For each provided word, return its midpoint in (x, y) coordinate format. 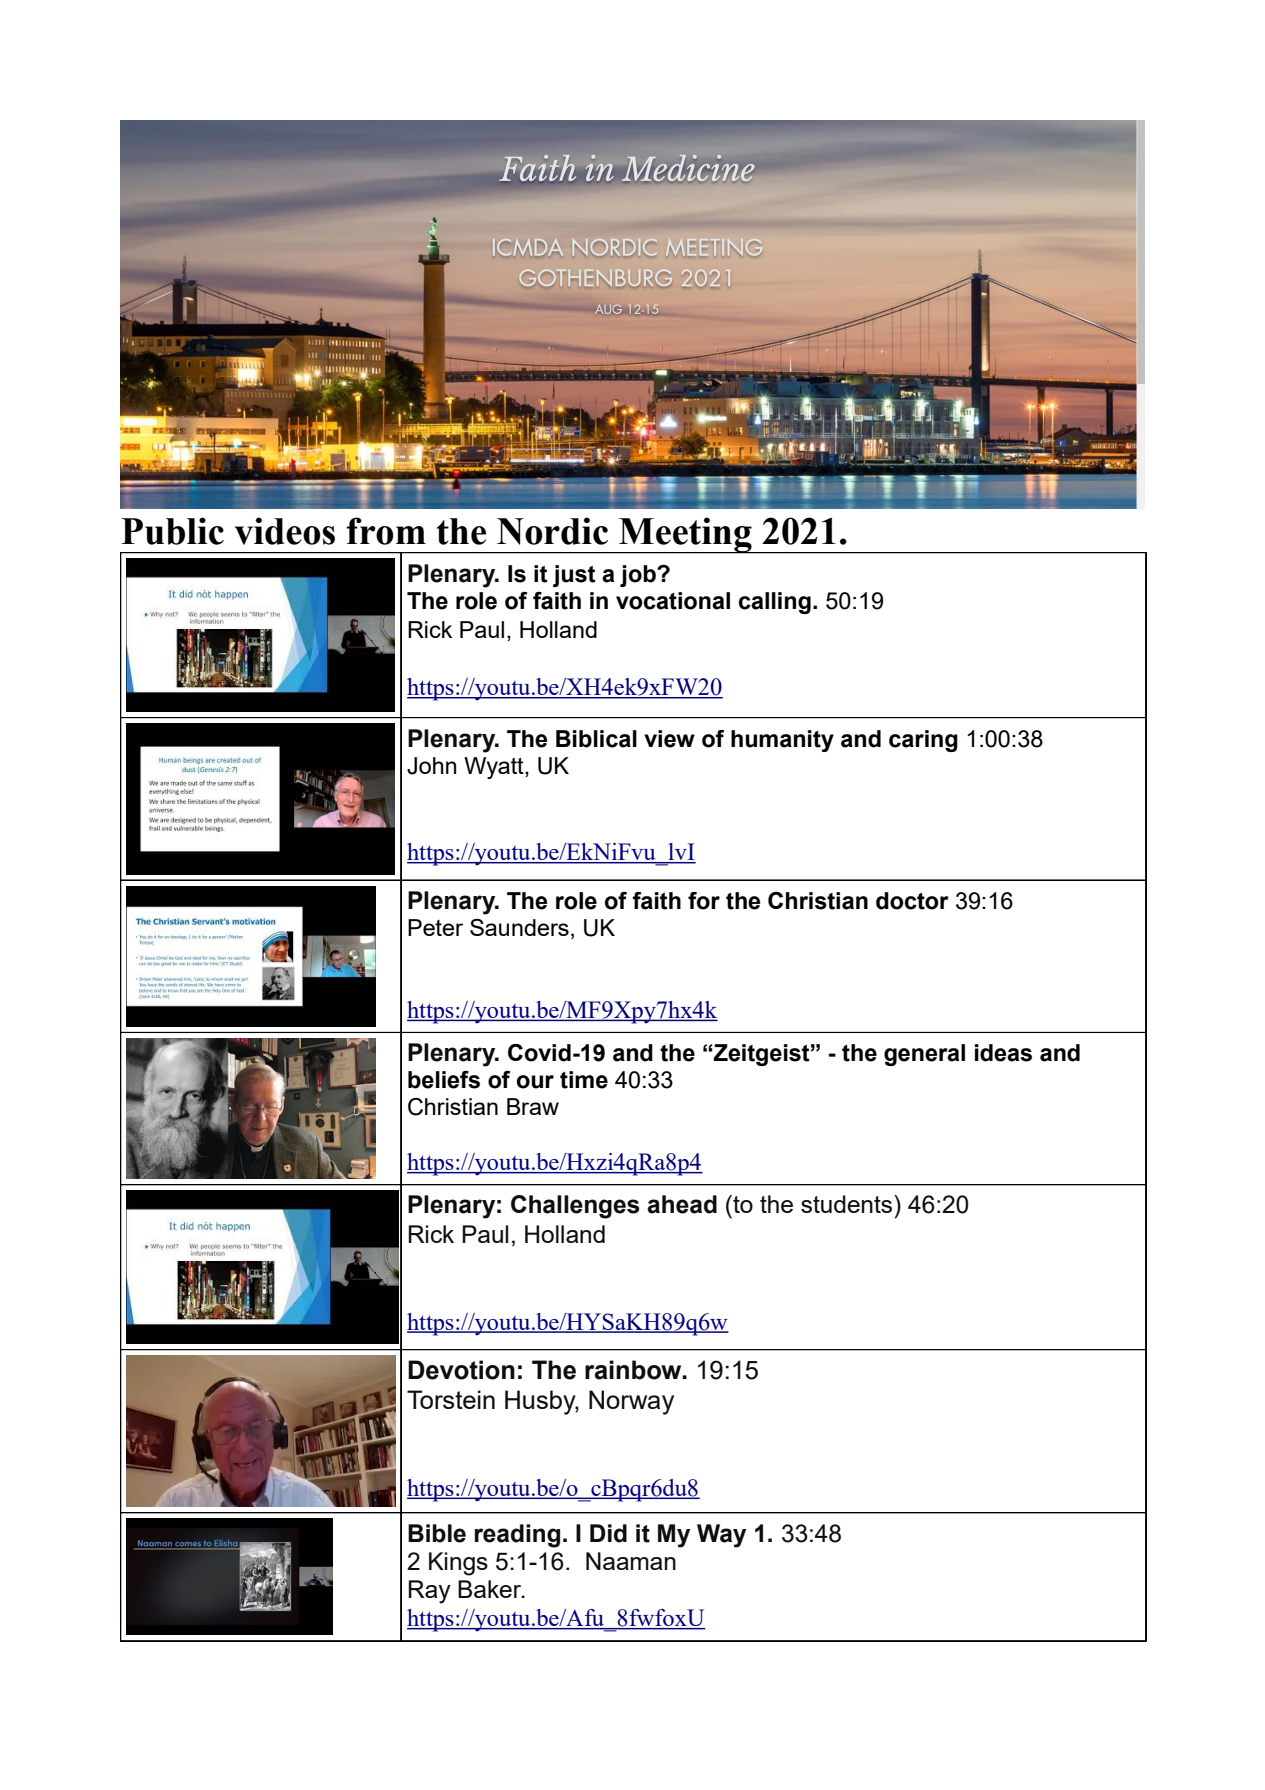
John (431, 766)
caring (923, 741)
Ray (429, 1592)
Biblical (596, 739)
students (848, 1204)
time (584, 1080)
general (924, 1055)
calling (775, 603)
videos (285, 531)
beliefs (444, 1080)
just (574, 576)
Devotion (461, 1370)
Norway (631, 1402)
